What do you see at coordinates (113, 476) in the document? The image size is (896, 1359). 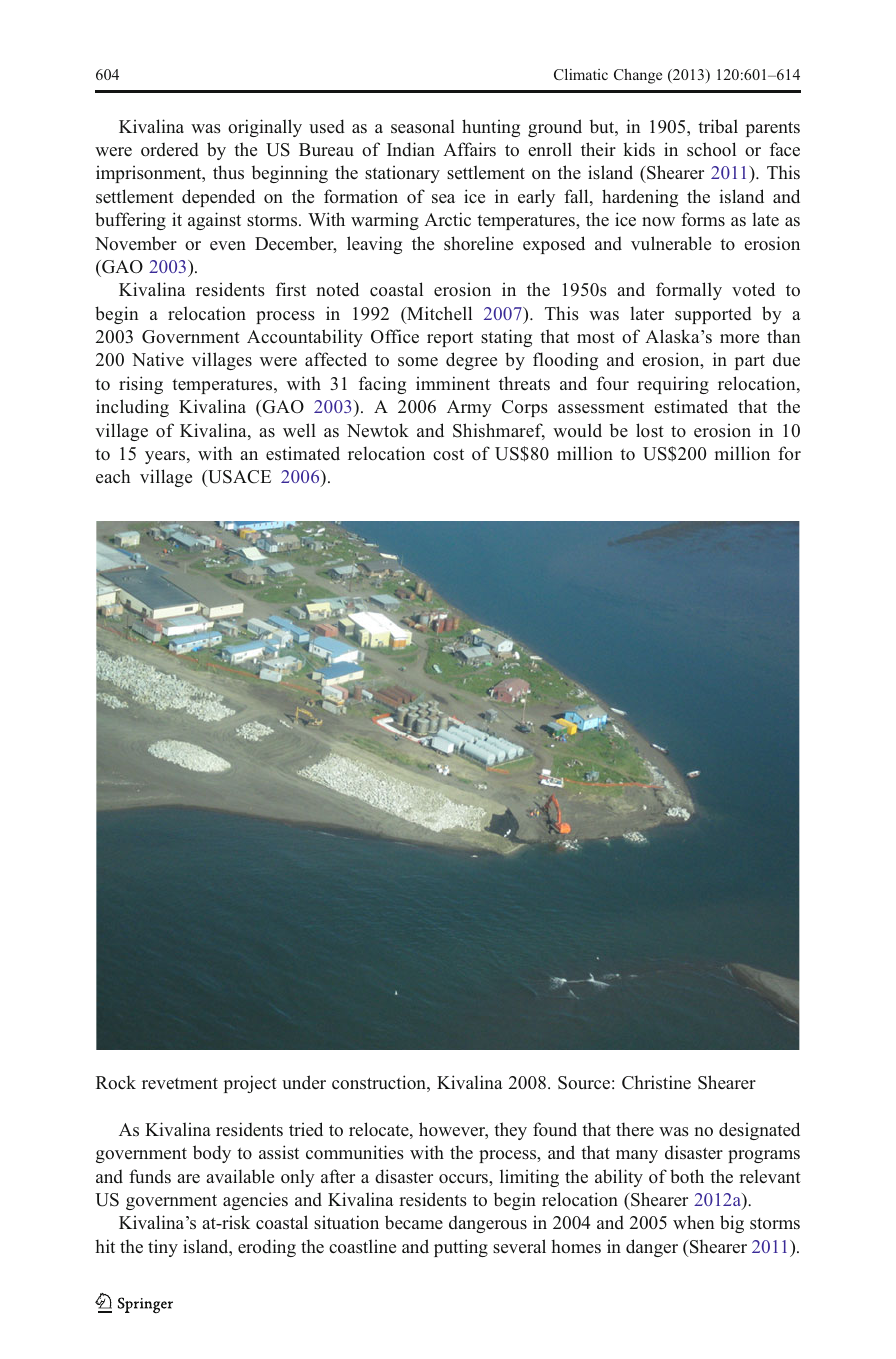 I see `each` at bounding box center [113, 476].
